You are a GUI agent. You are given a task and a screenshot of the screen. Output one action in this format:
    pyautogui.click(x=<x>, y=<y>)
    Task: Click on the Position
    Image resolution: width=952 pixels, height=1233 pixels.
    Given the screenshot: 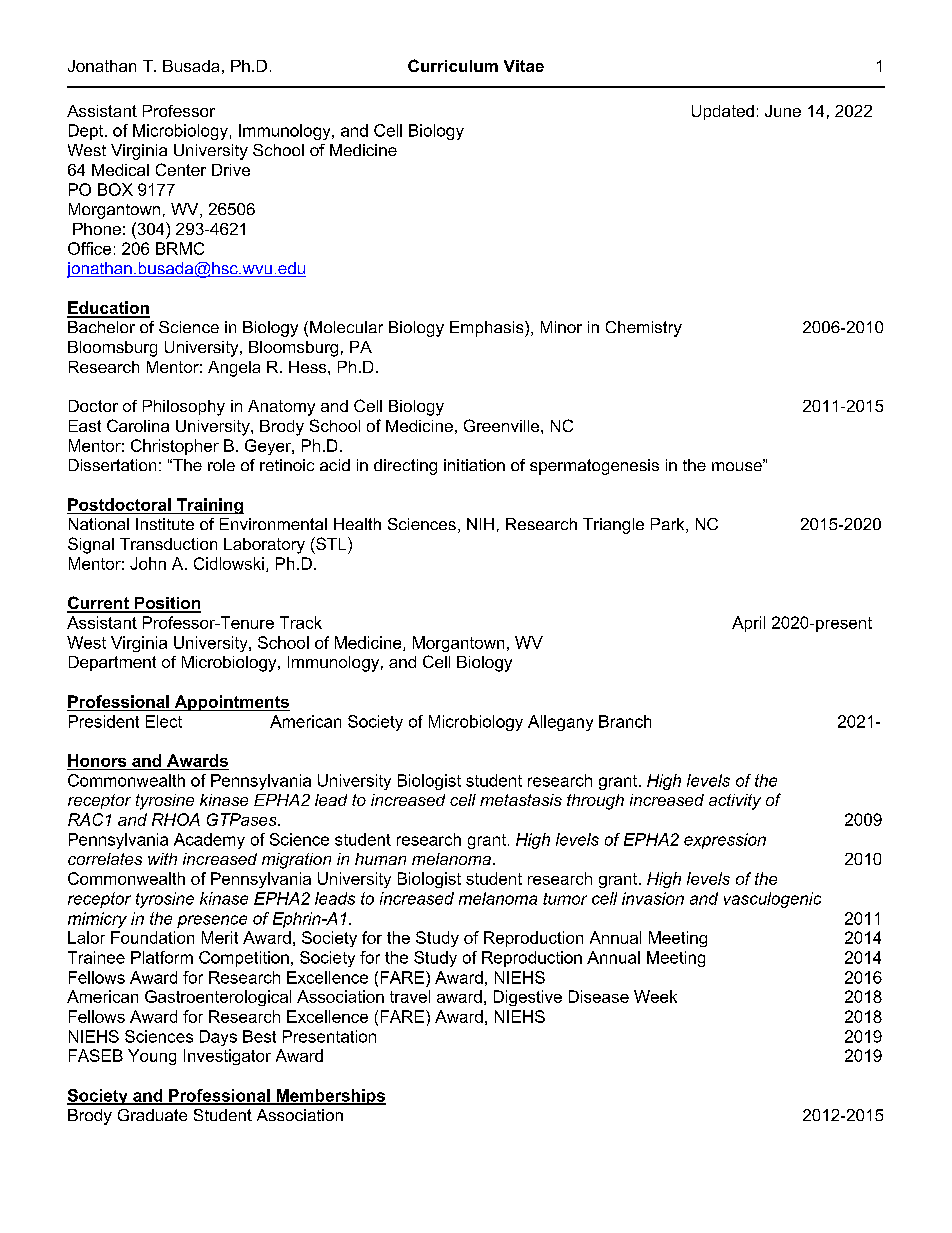 What is the action you would take?
    pyautogui.click(x=167, y=604)
